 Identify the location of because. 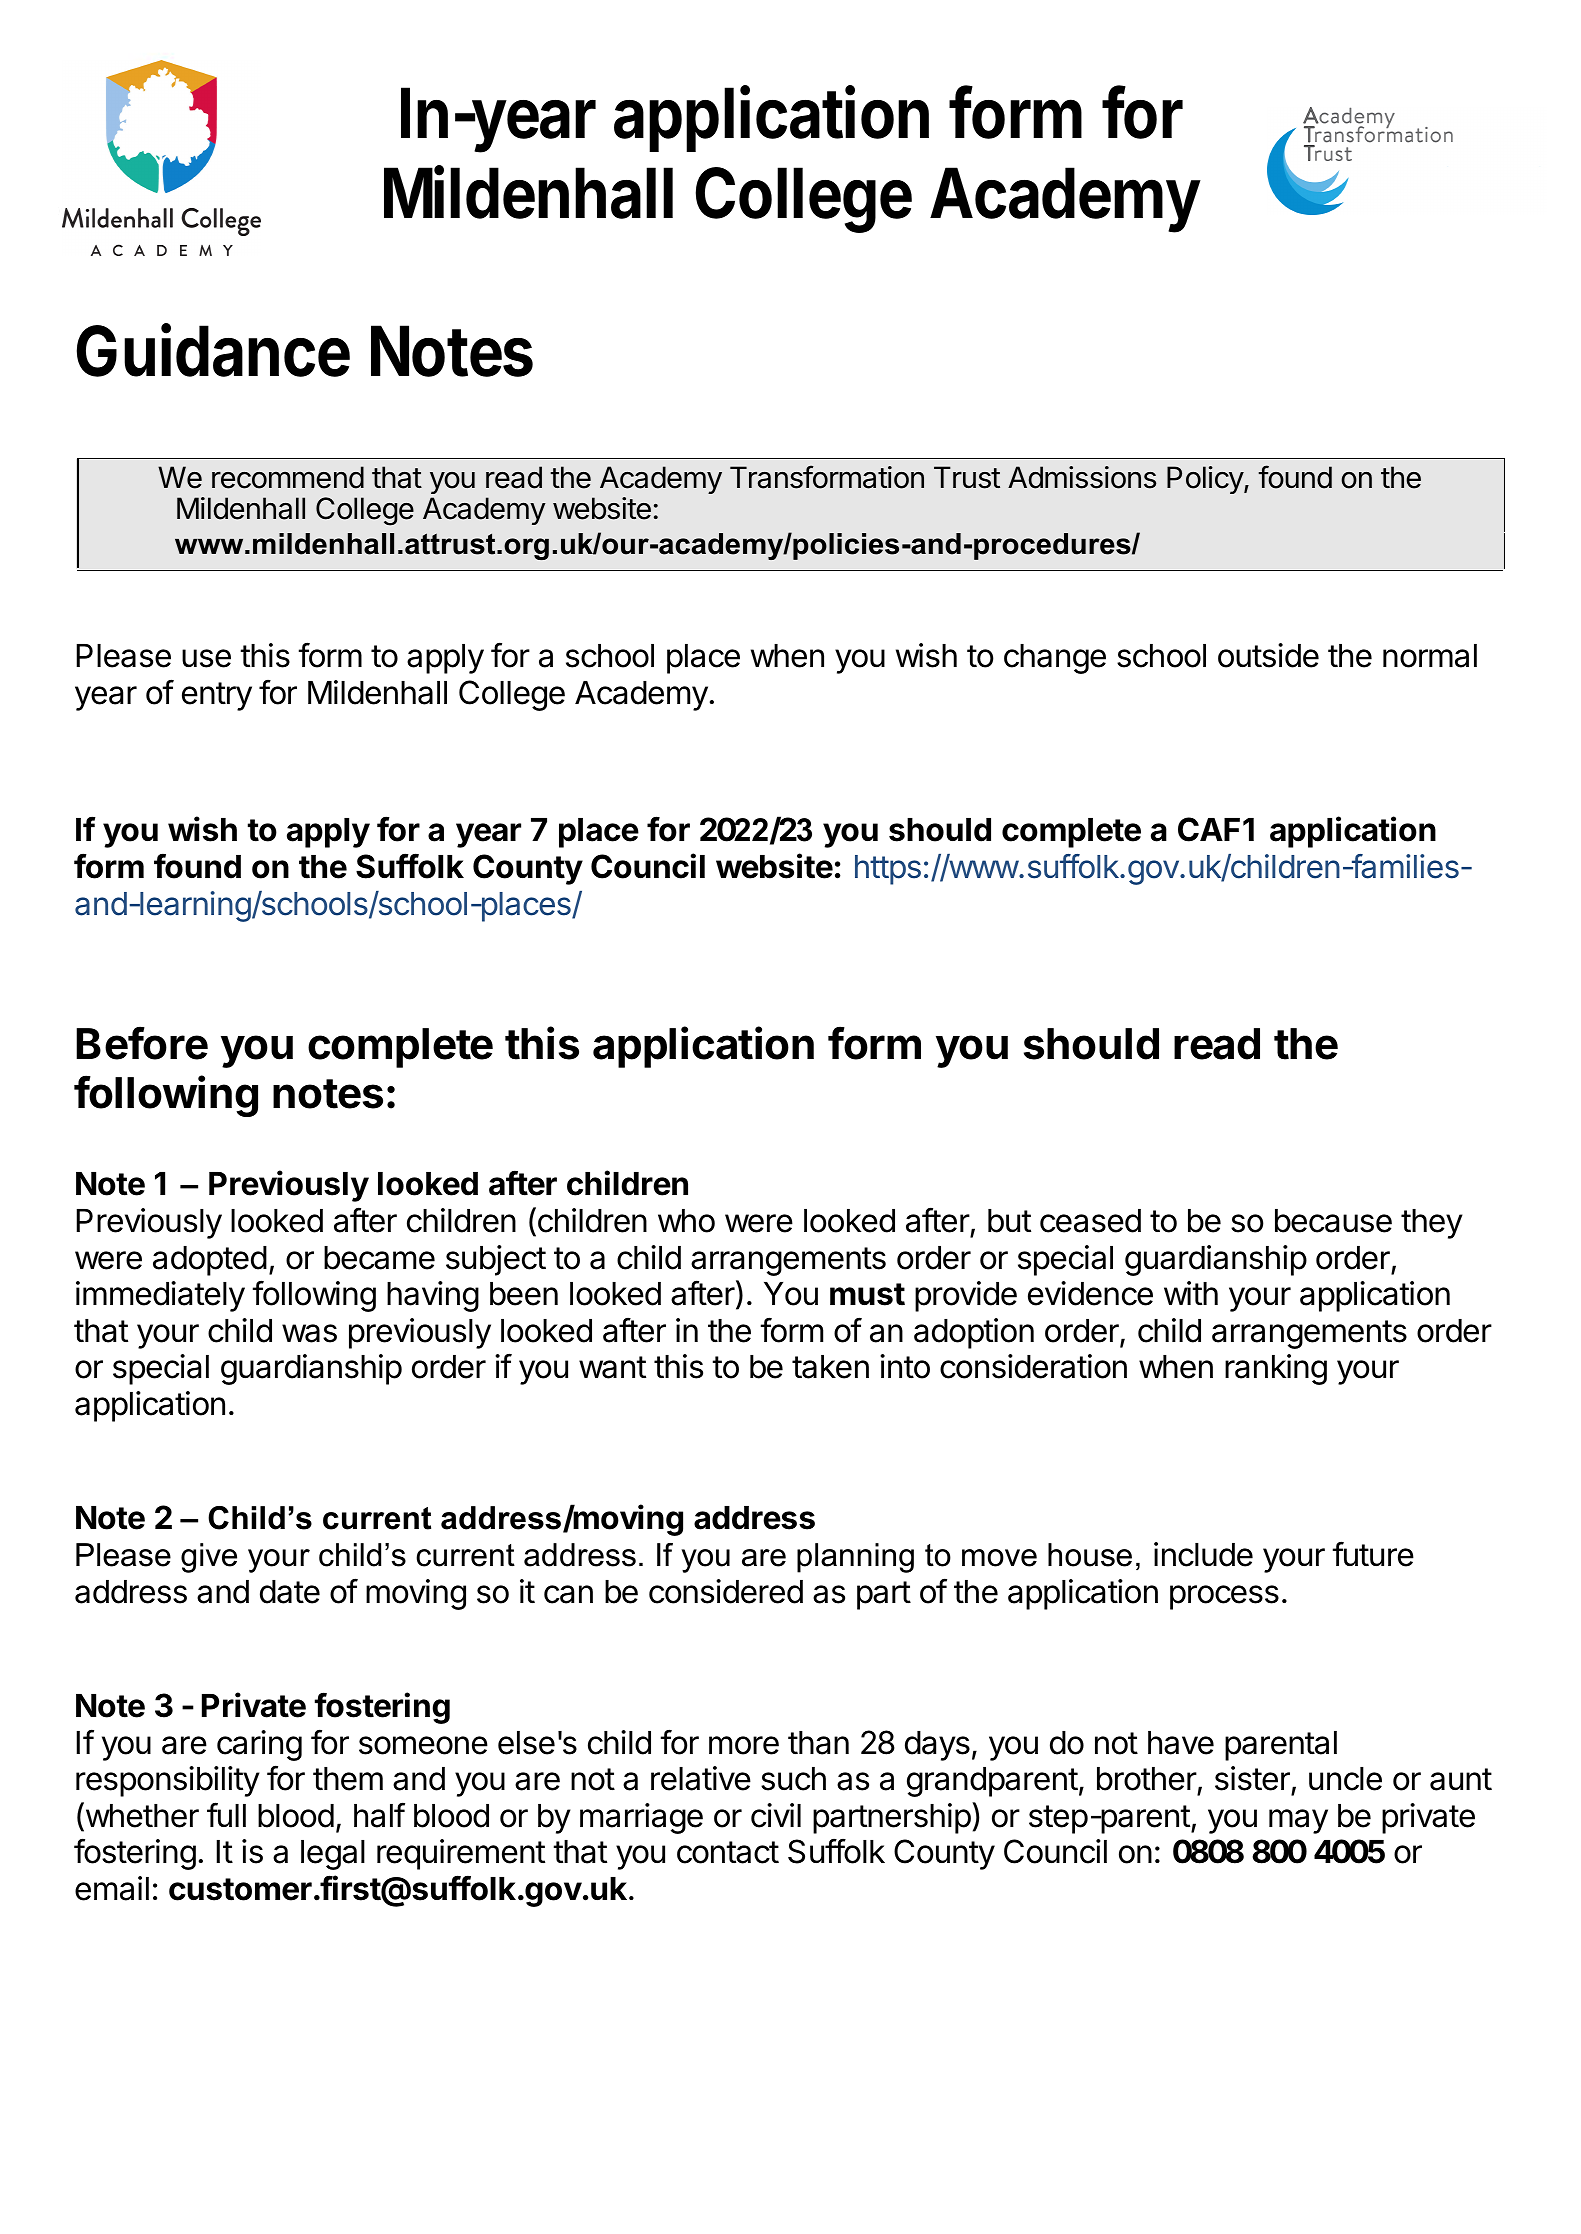
(1333, 1221).
